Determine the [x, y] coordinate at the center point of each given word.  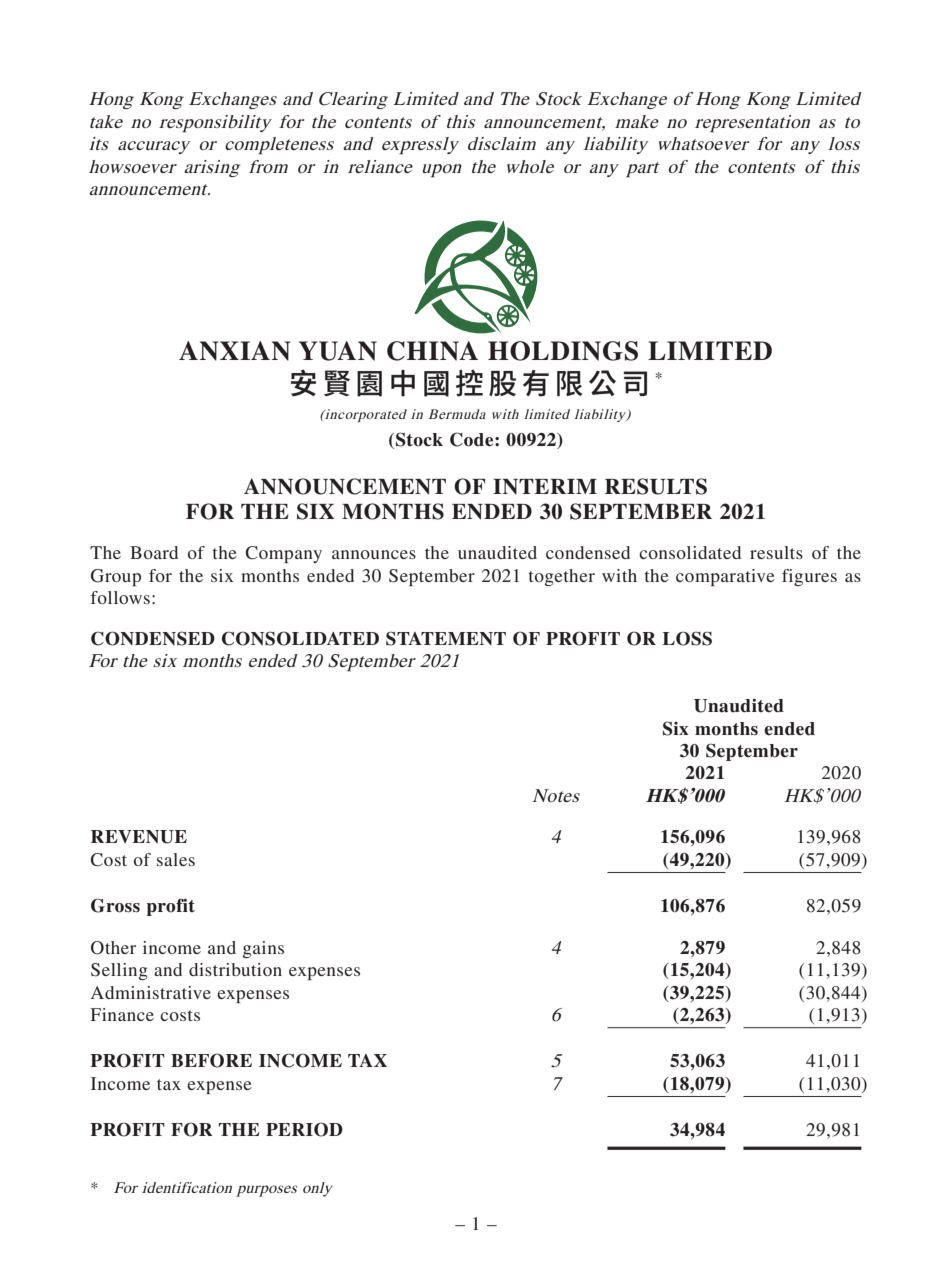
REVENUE [139, 837]
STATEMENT [446, 638]
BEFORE [211, 1060]
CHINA [432, 351]
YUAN [338, 351]
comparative [725, 577]
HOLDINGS [563, 351]
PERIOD [304, 1129]
